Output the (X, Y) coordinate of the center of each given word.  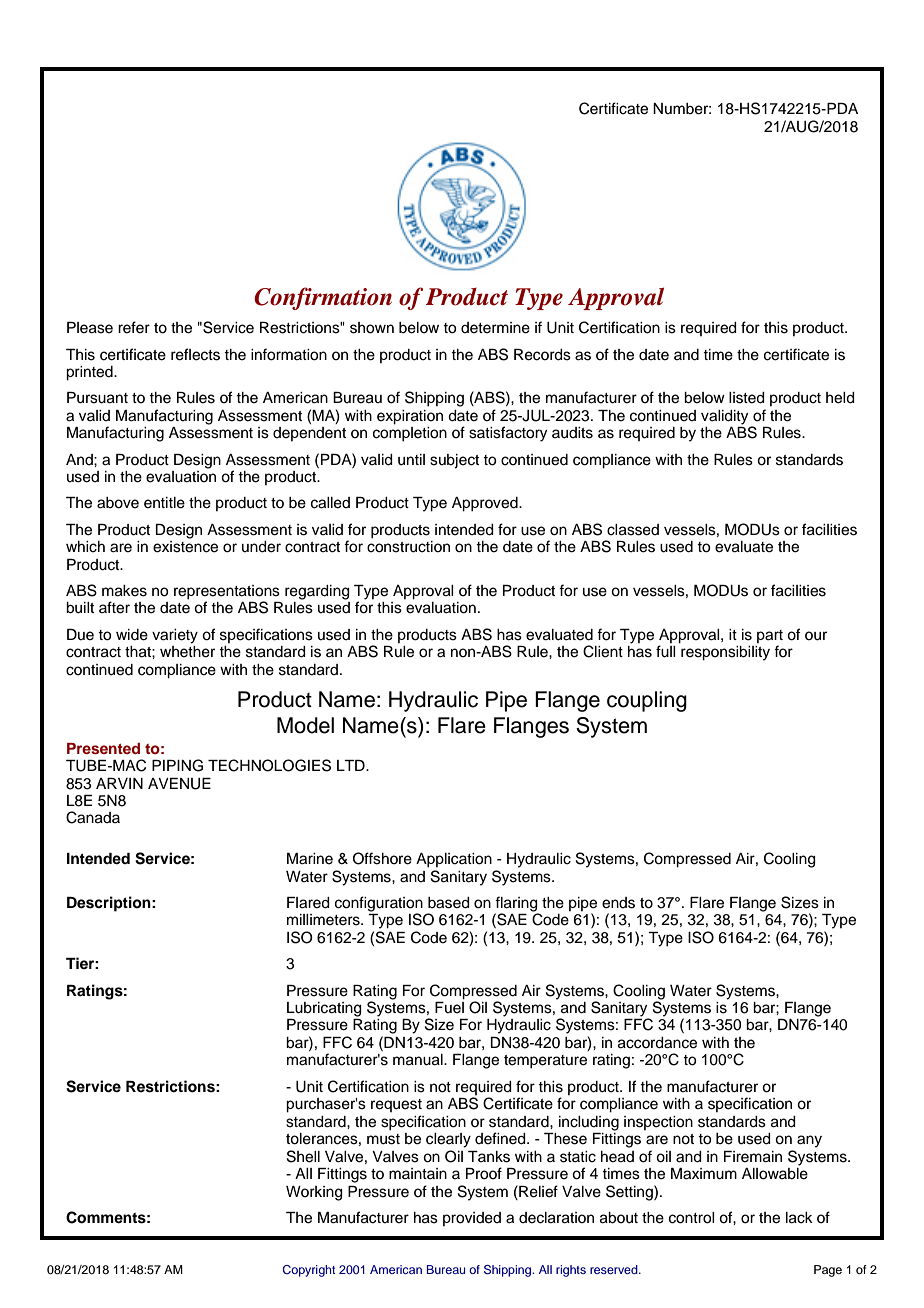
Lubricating (324, 1009)
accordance (657, 1043)
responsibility (725, 653)
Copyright (309, 1271)
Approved (486, 504)
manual (419, 1060)
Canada (93, 817)
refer (134, 327)
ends (618, 903)
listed (747, 398)
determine (495, 328)
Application (454, 860)
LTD (352, 765)
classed (633, 530)
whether (187, 652)
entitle (164, 503)
